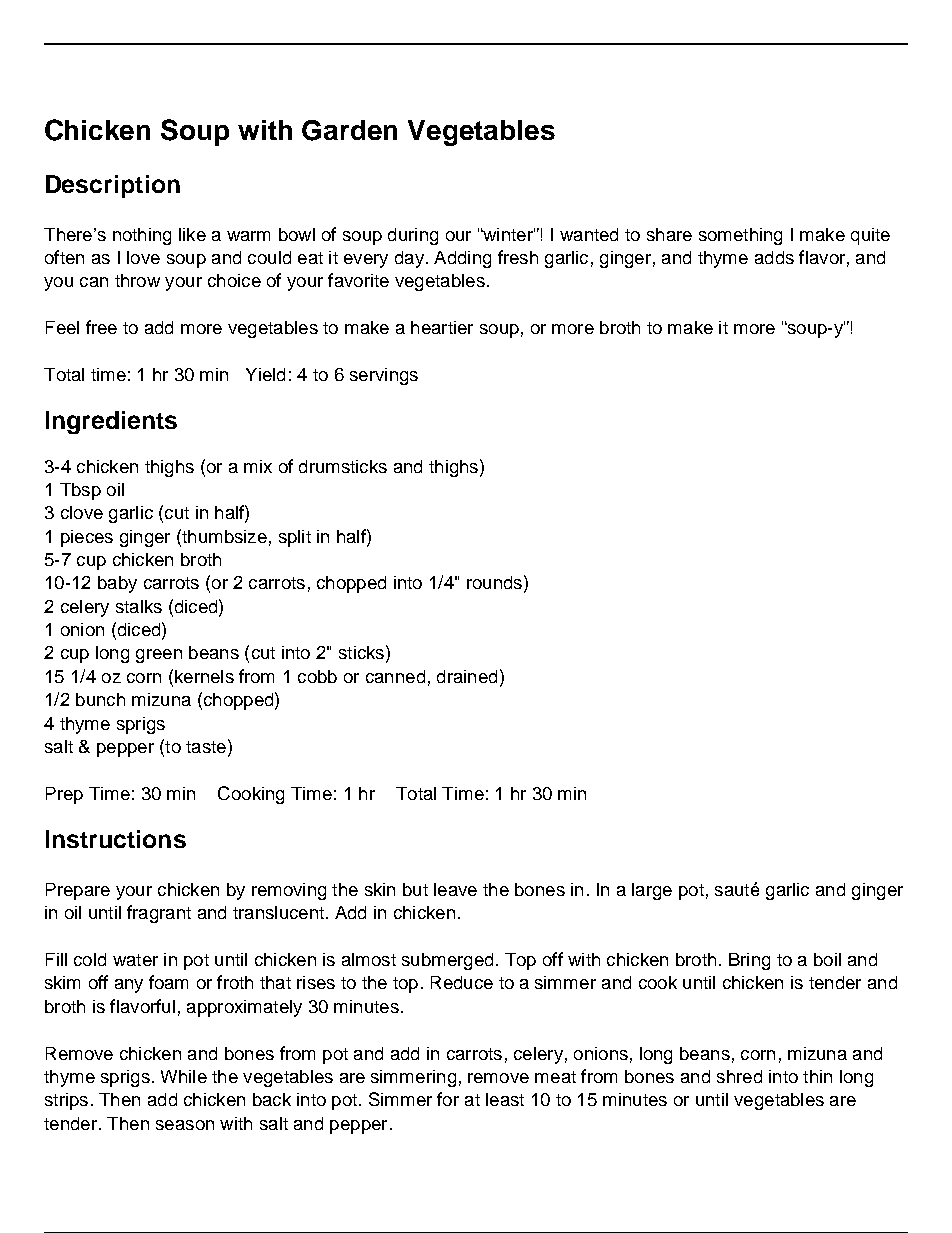  What do you see at coordinates (184, 1076) in the image?
I see `While` at bounding box center [184, 1076].
